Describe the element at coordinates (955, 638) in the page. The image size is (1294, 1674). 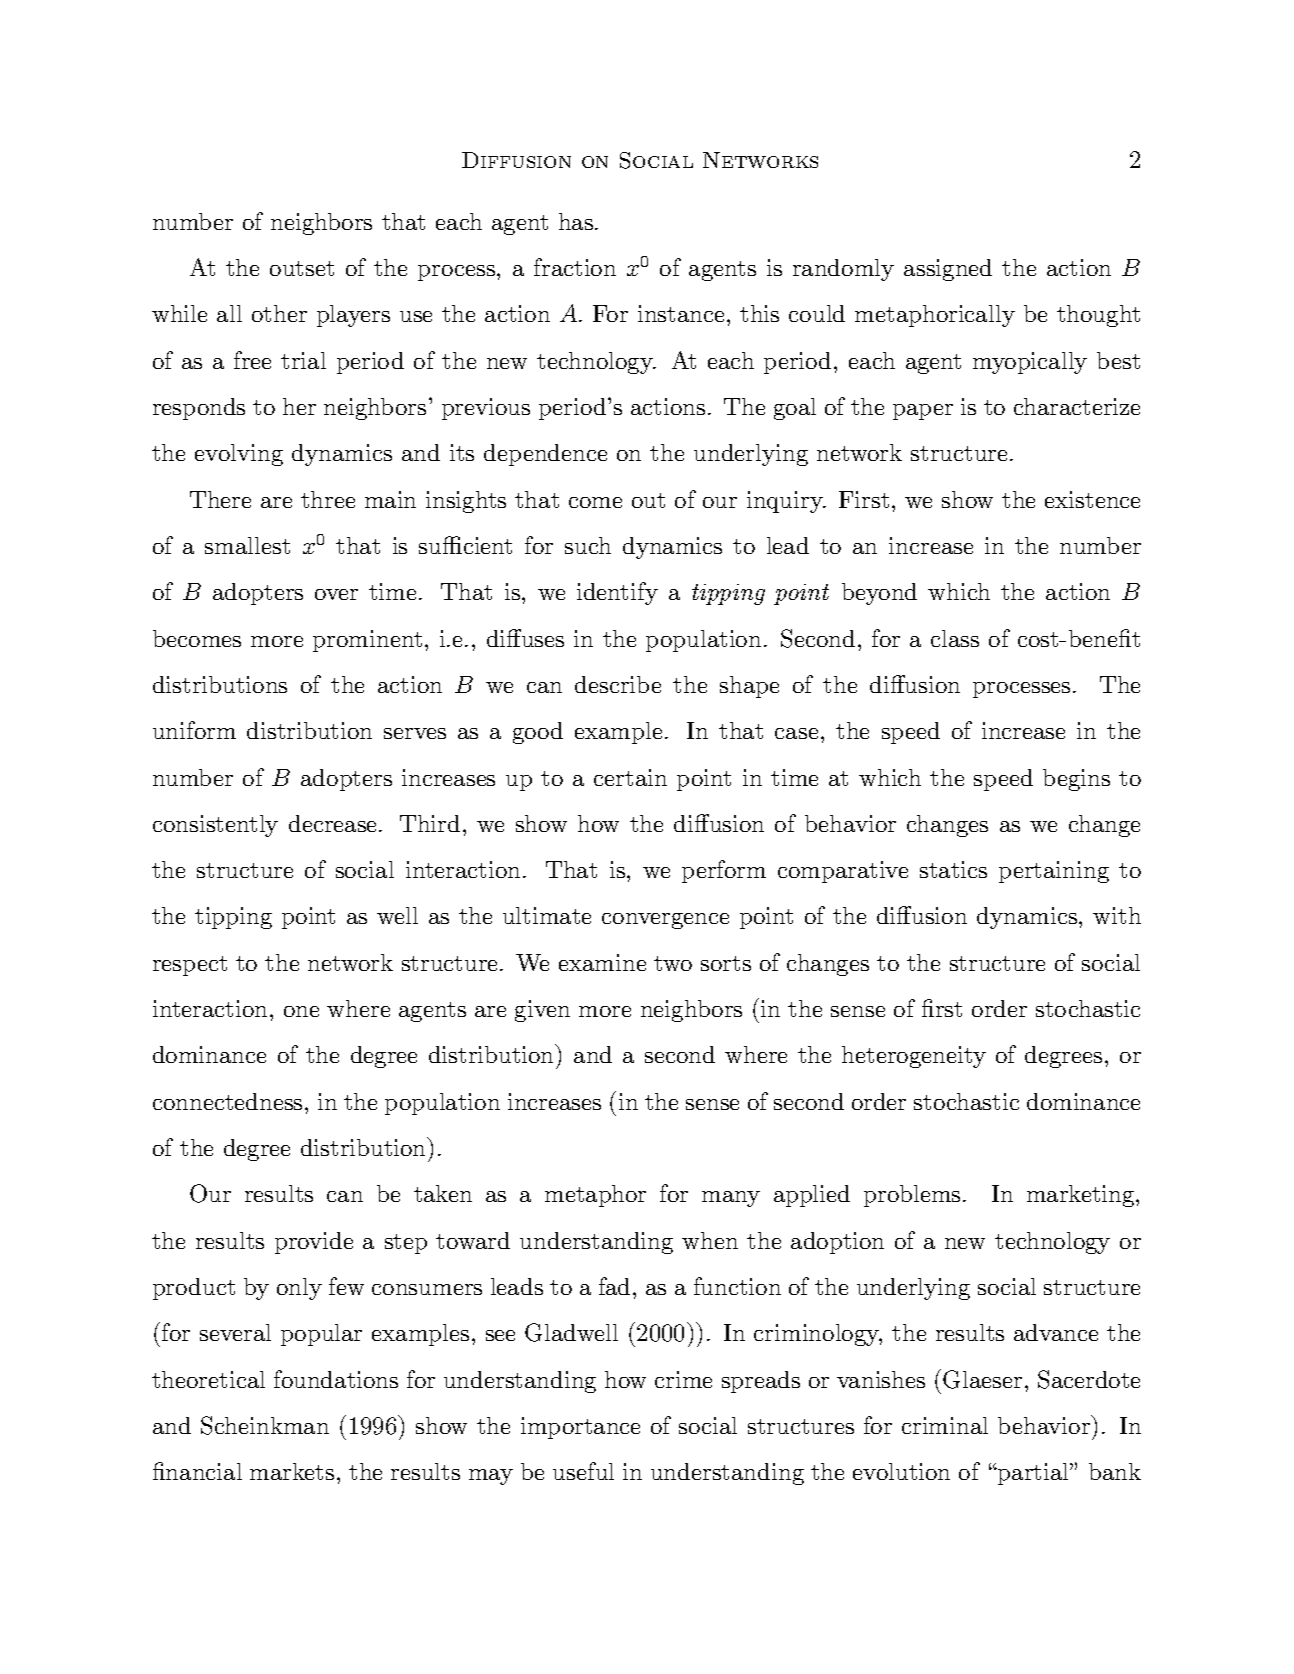
I see `class` at that location.
